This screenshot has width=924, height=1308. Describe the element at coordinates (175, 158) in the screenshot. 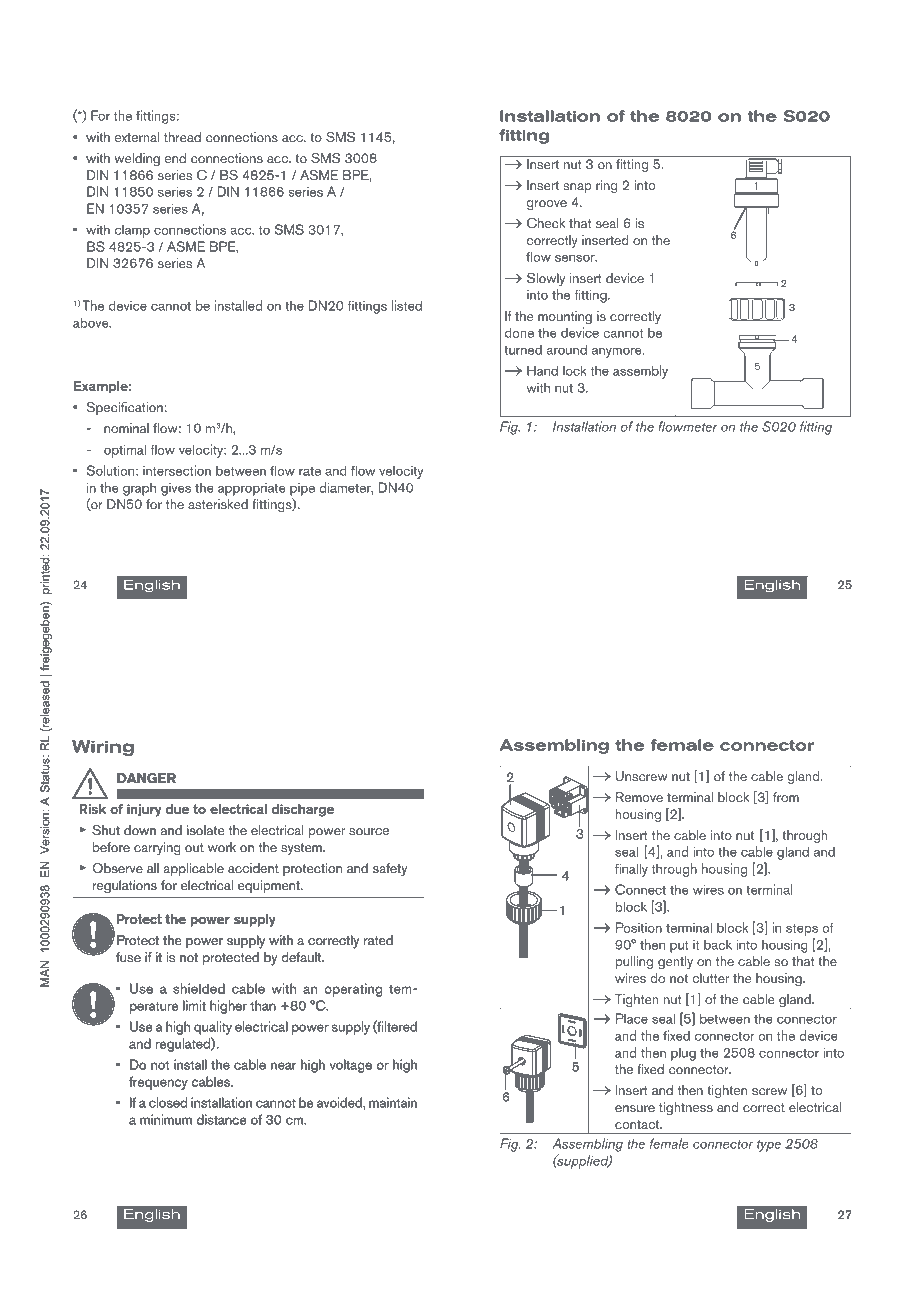

I see `end` at that location.
